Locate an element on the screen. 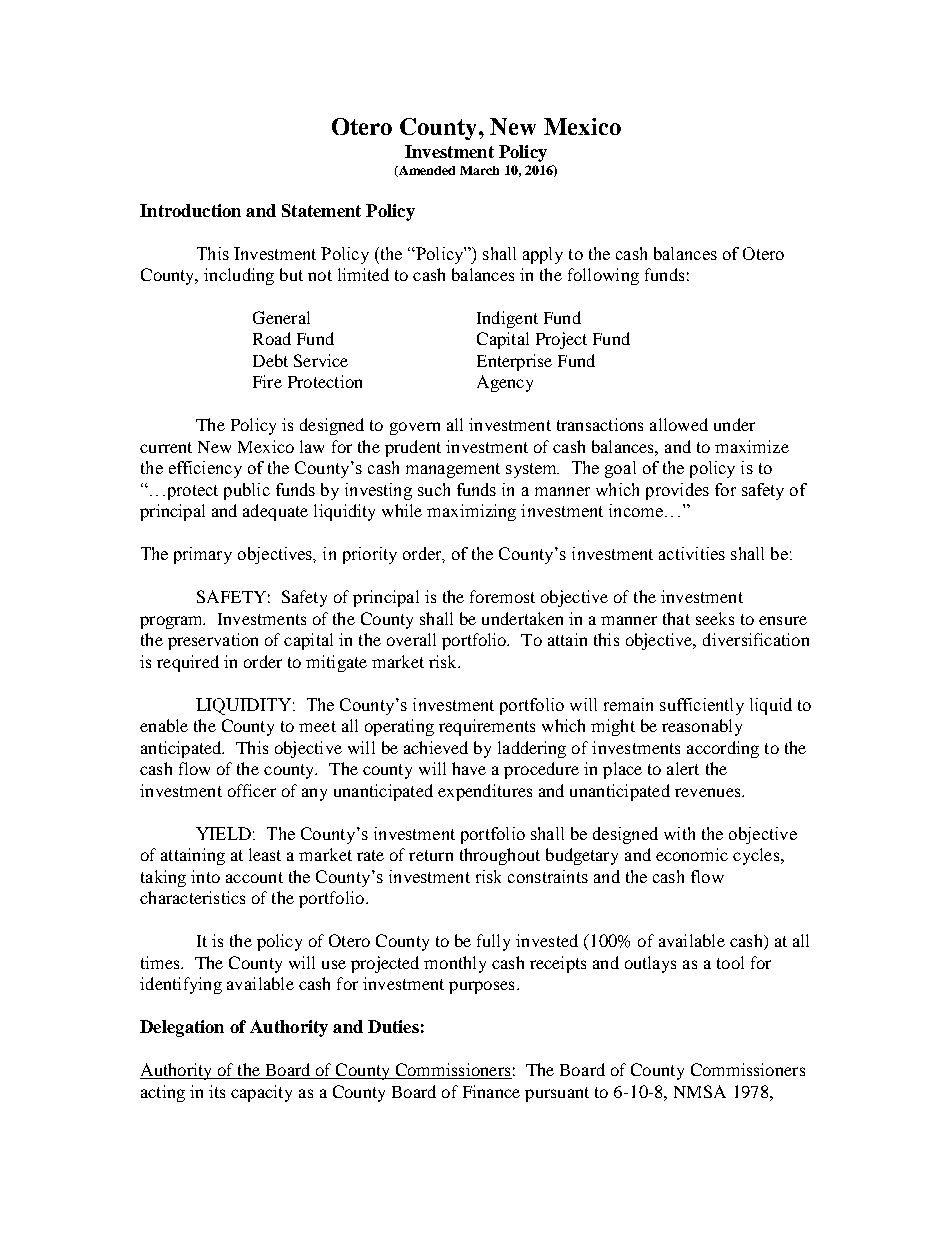  seeks is located at coordinates (715, 618).
